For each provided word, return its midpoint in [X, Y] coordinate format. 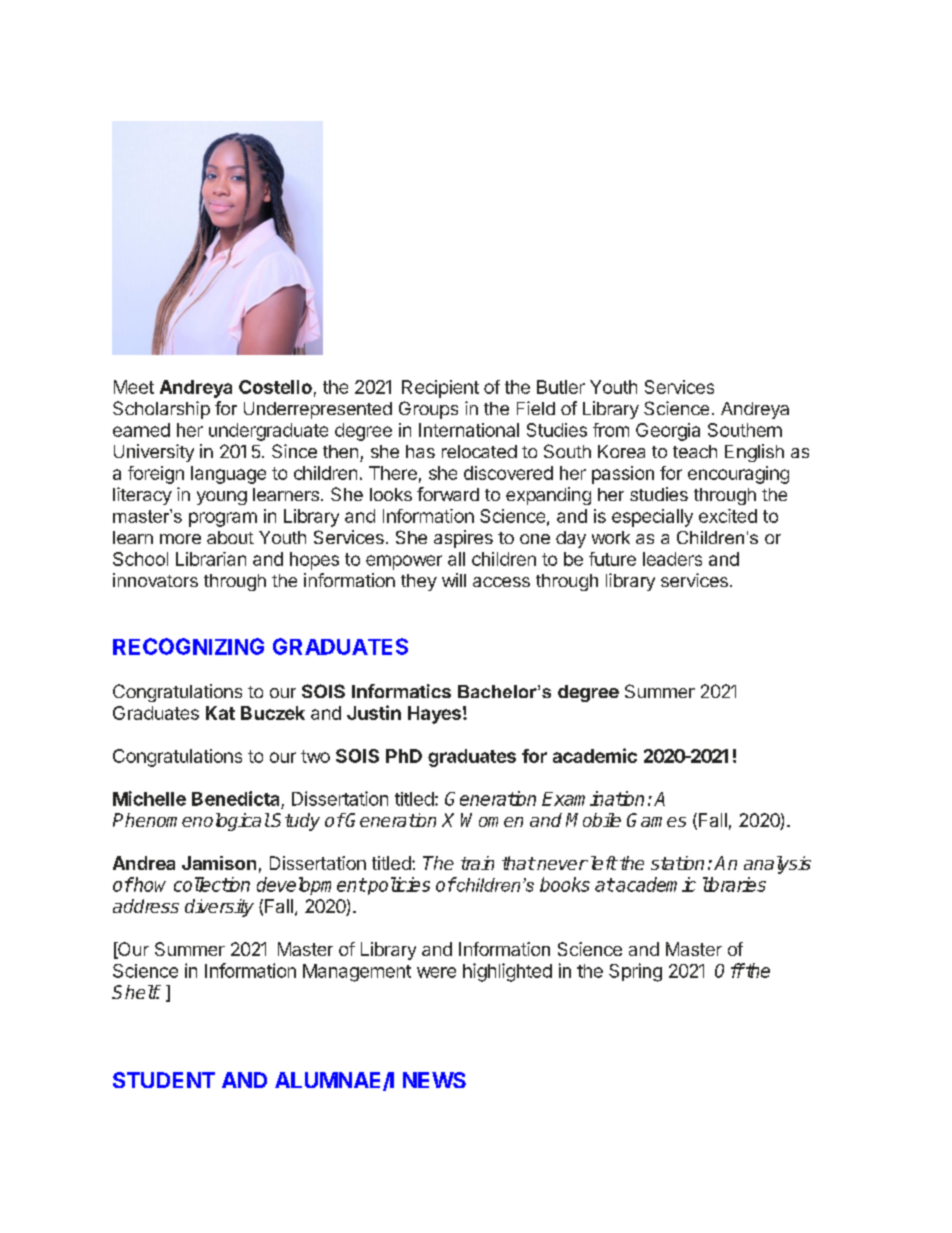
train [477, 863]
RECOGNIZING [188, 646]
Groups [428, 410]
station [677, 863]
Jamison [219, 863]
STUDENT [164, 1080]
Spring [635, 972]
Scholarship [161, 410]
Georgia [668, 432]
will [454, 580]
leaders [672, 559]
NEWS [434, 1080]
